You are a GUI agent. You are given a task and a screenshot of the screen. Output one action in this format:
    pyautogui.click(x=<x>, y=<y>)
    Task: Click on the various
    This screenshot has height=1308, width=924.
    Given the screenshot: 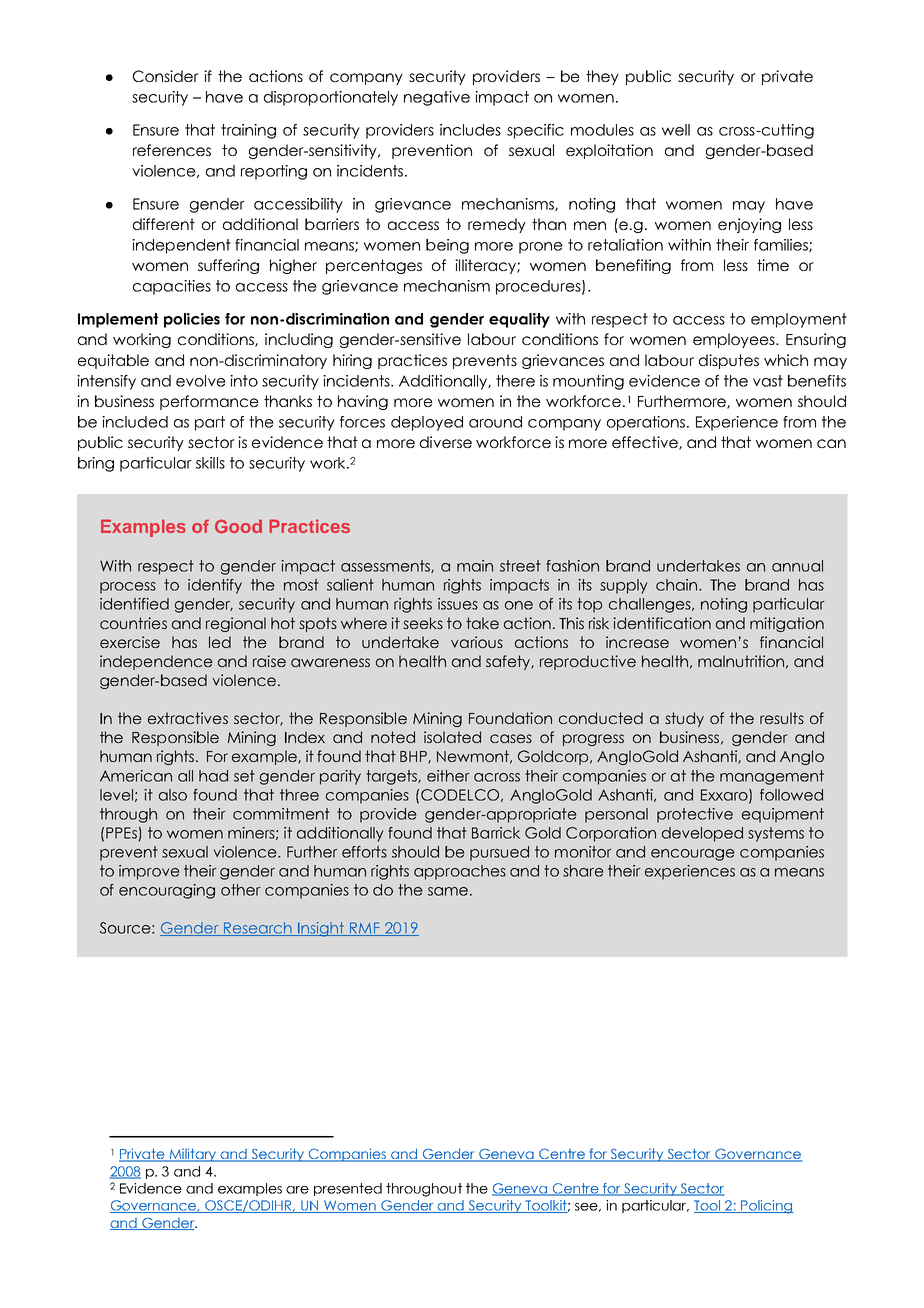 What is the action you would take?
    pyautogui.click(x=477, y=642)
